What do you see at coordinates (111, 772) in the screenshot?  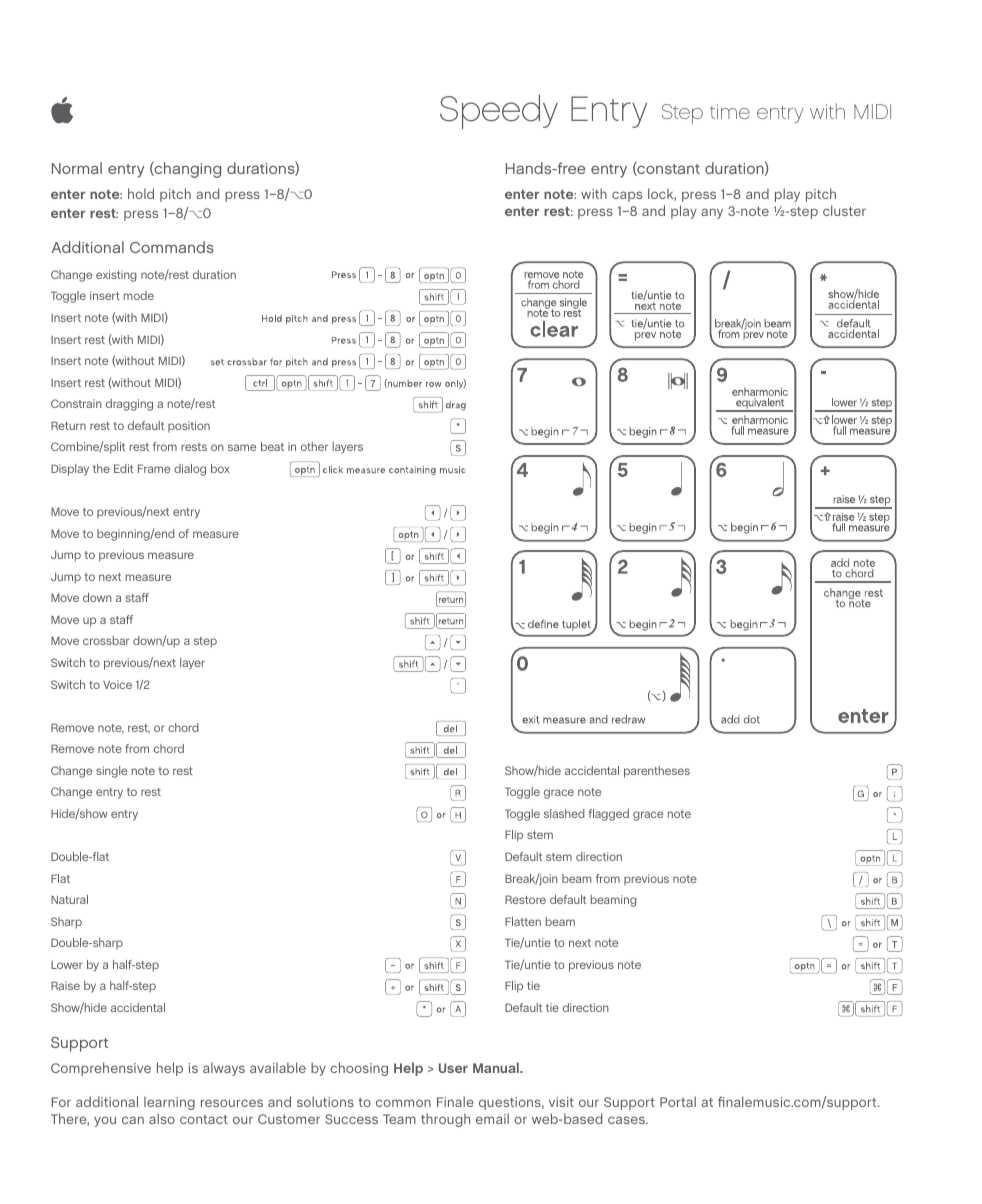 I see `single` at bounding box center [111, 772].
